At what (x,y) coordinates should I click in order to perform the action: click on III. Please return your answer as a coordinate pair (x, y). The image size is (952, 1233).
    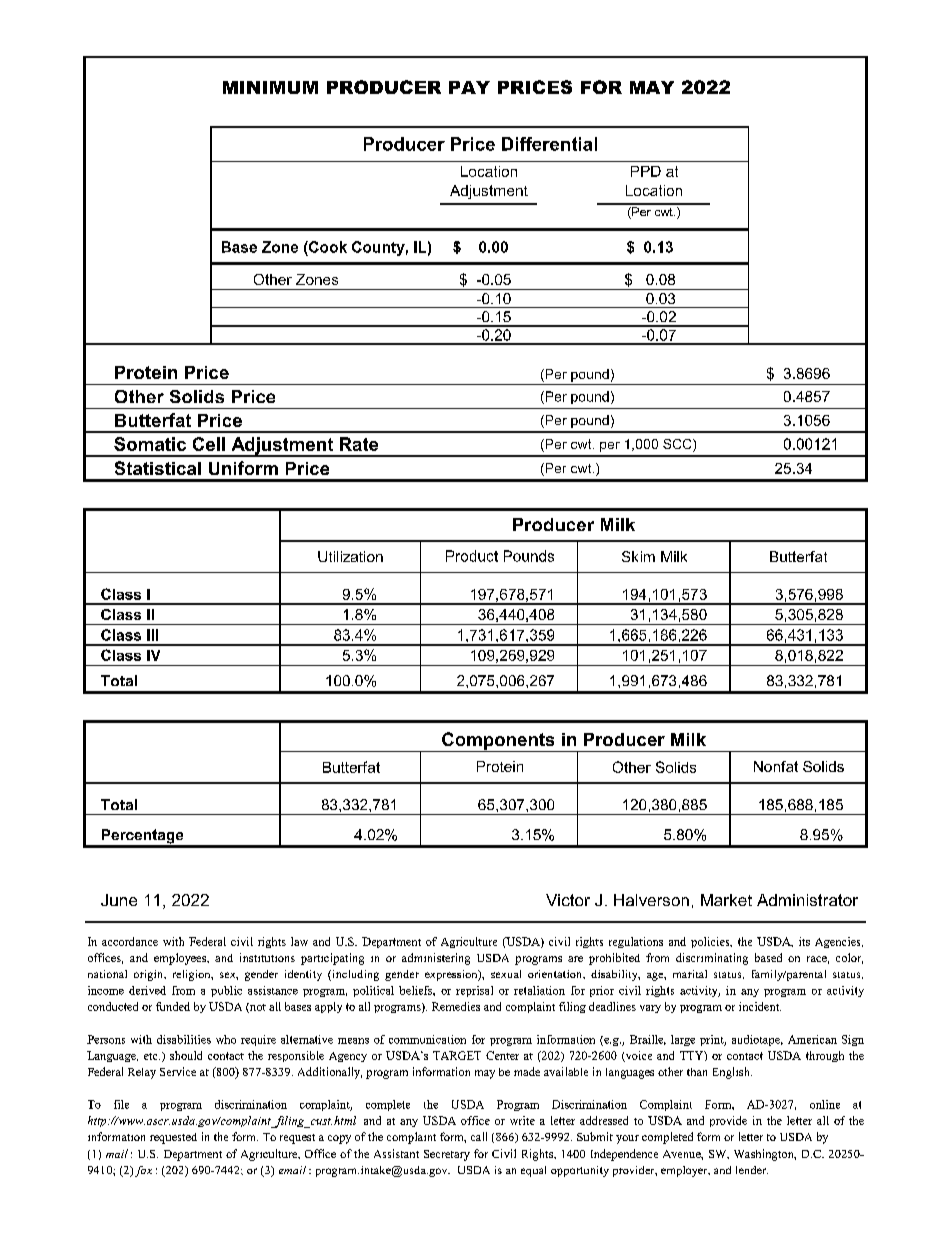
    Looking at the image, I should click on (152, 635).
